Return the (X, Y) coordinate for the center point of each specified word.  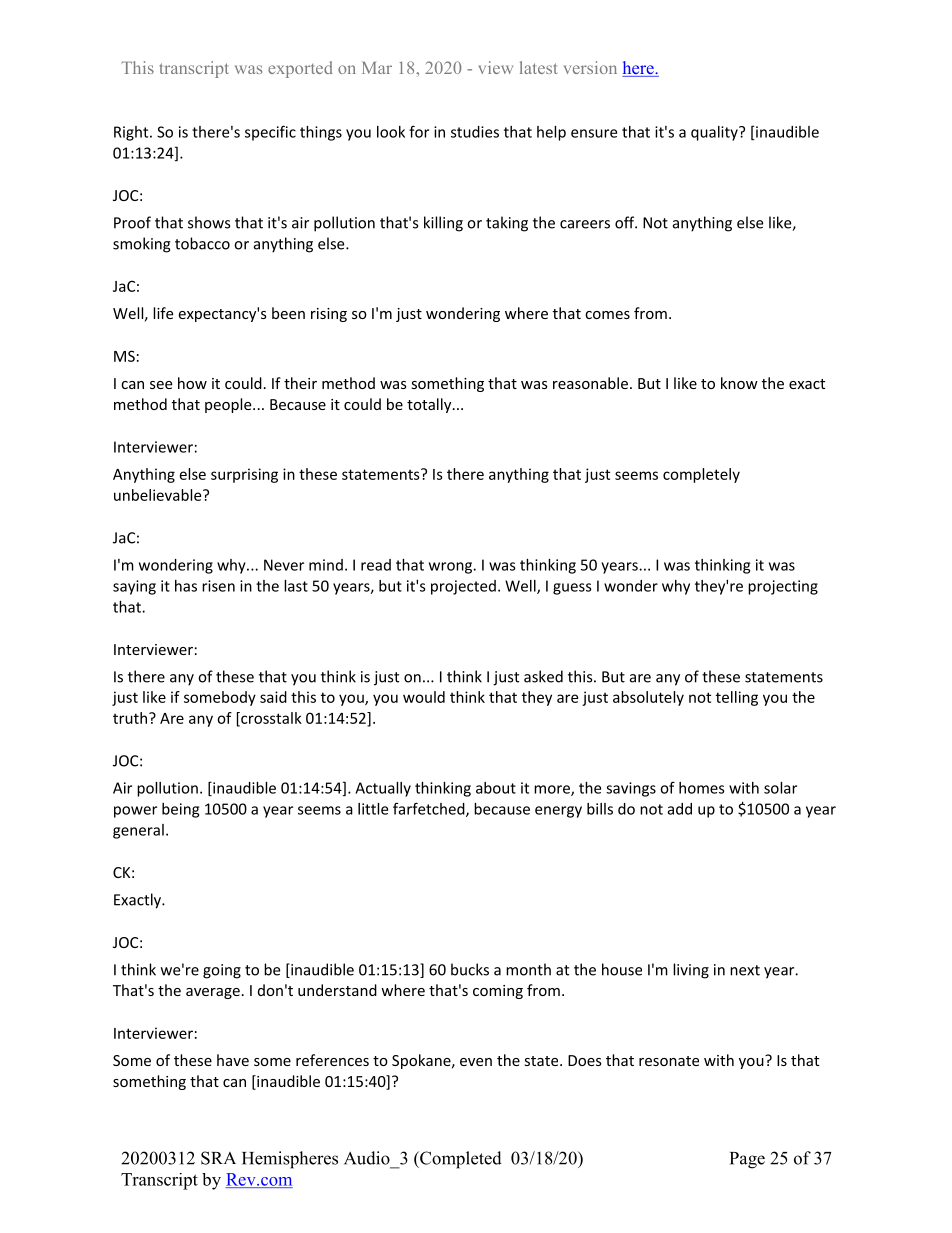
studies (475, 132)
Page (747, 1160)
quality (715, 133)
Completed (460, 1160)
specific (270, 133)
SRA (218, 1158)
